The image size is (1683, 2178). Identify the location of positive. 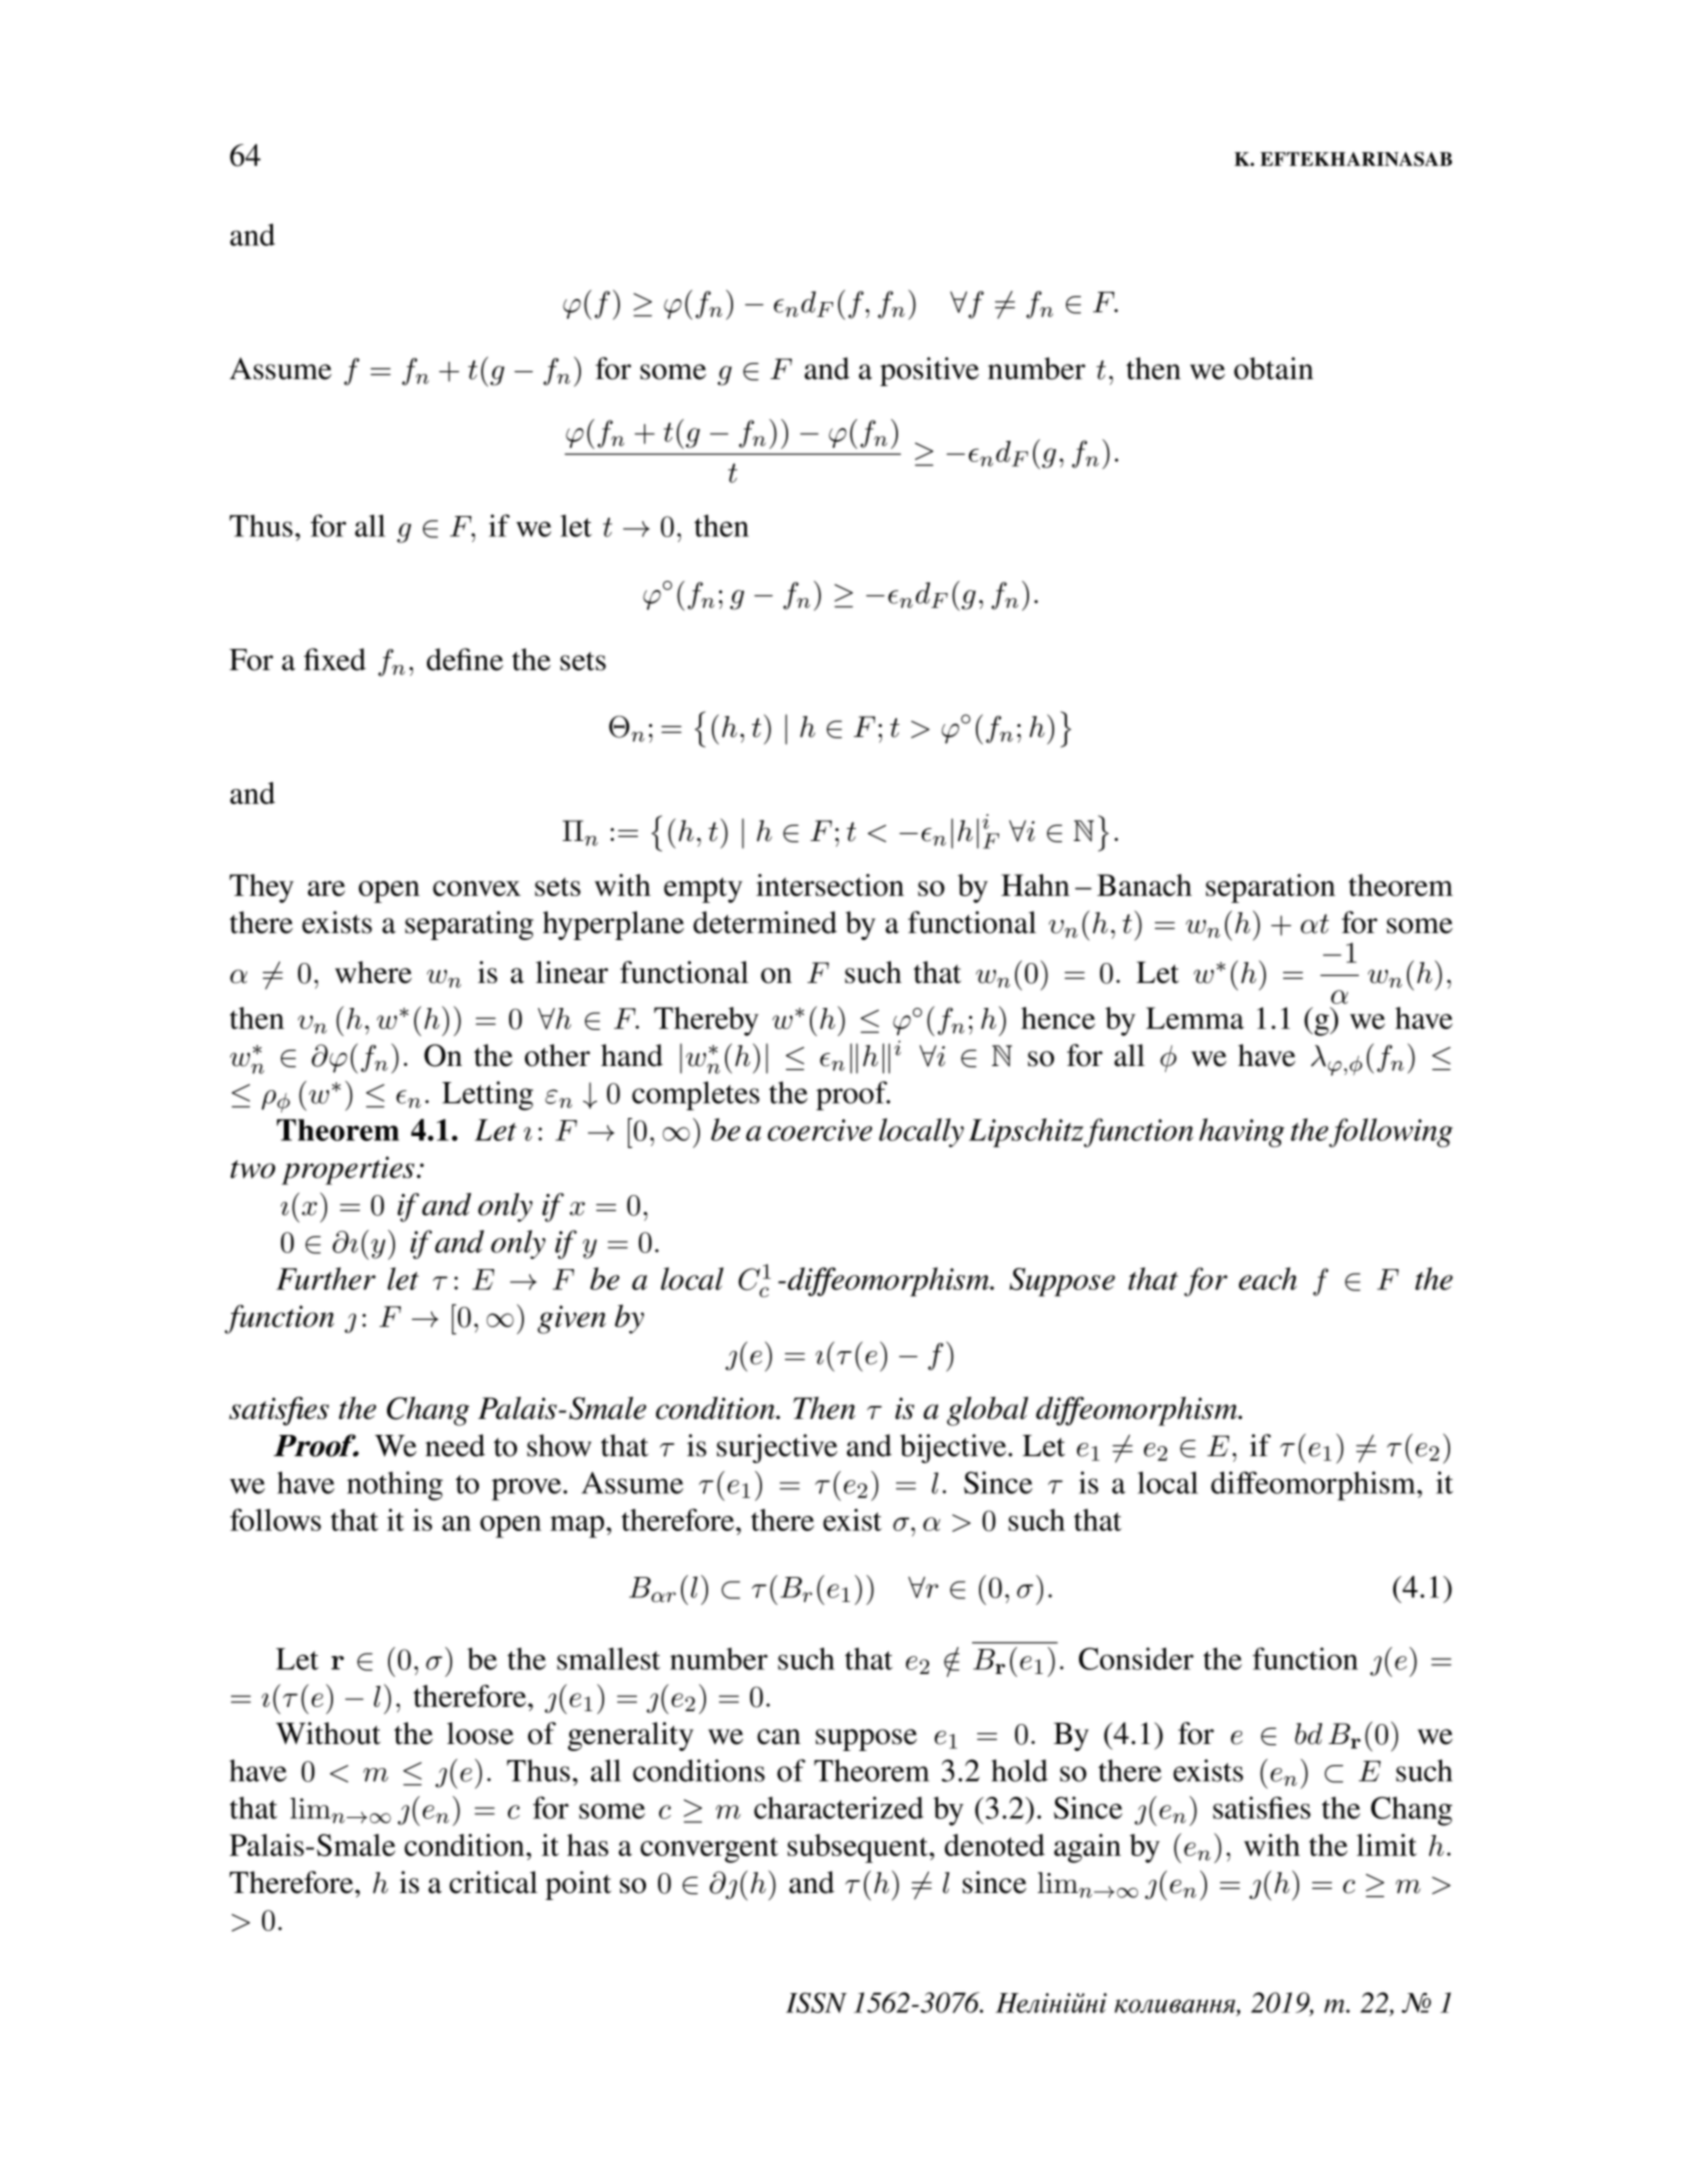
(929, 371).
